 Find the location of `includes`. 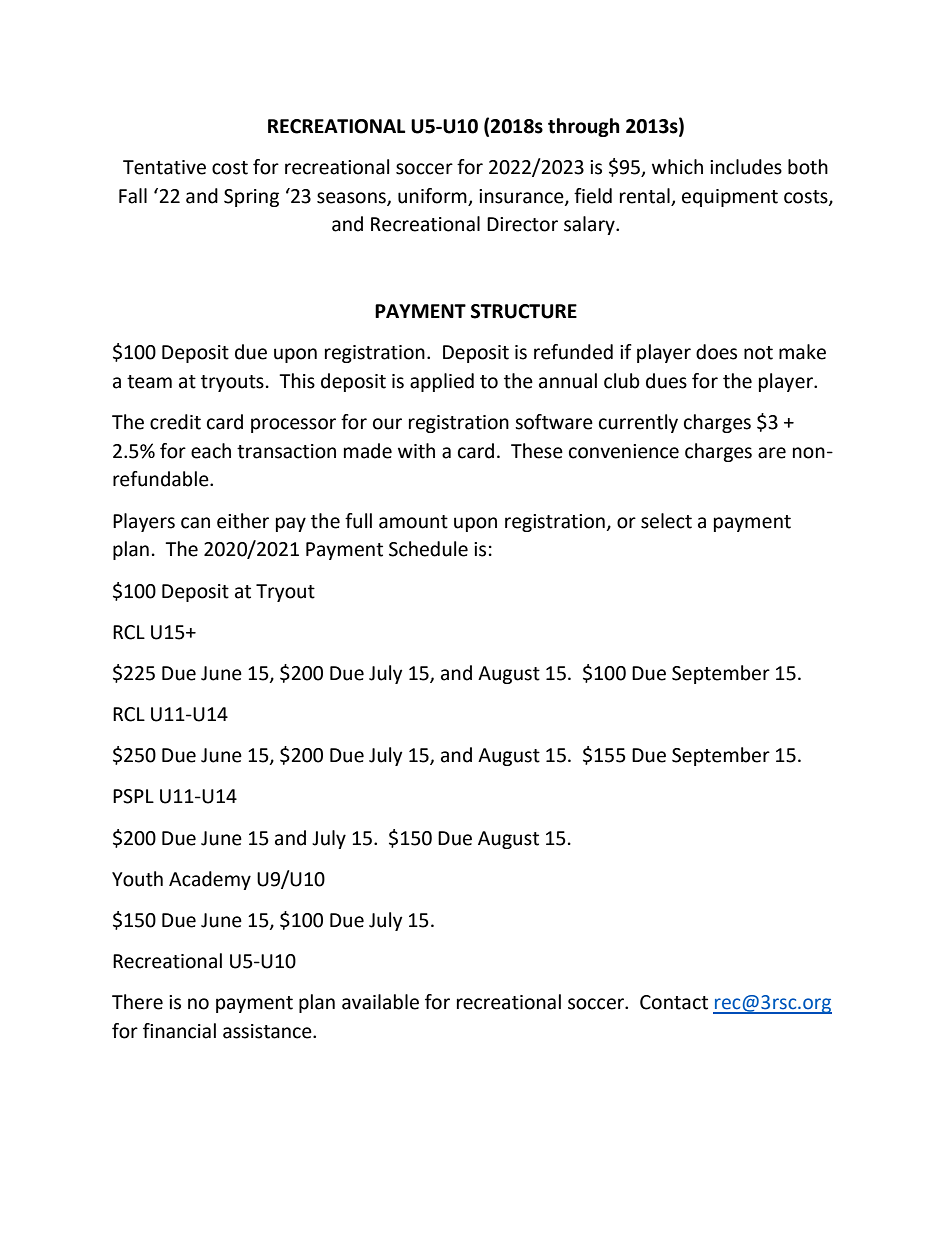

includes is located at coordinates (746, 167).
